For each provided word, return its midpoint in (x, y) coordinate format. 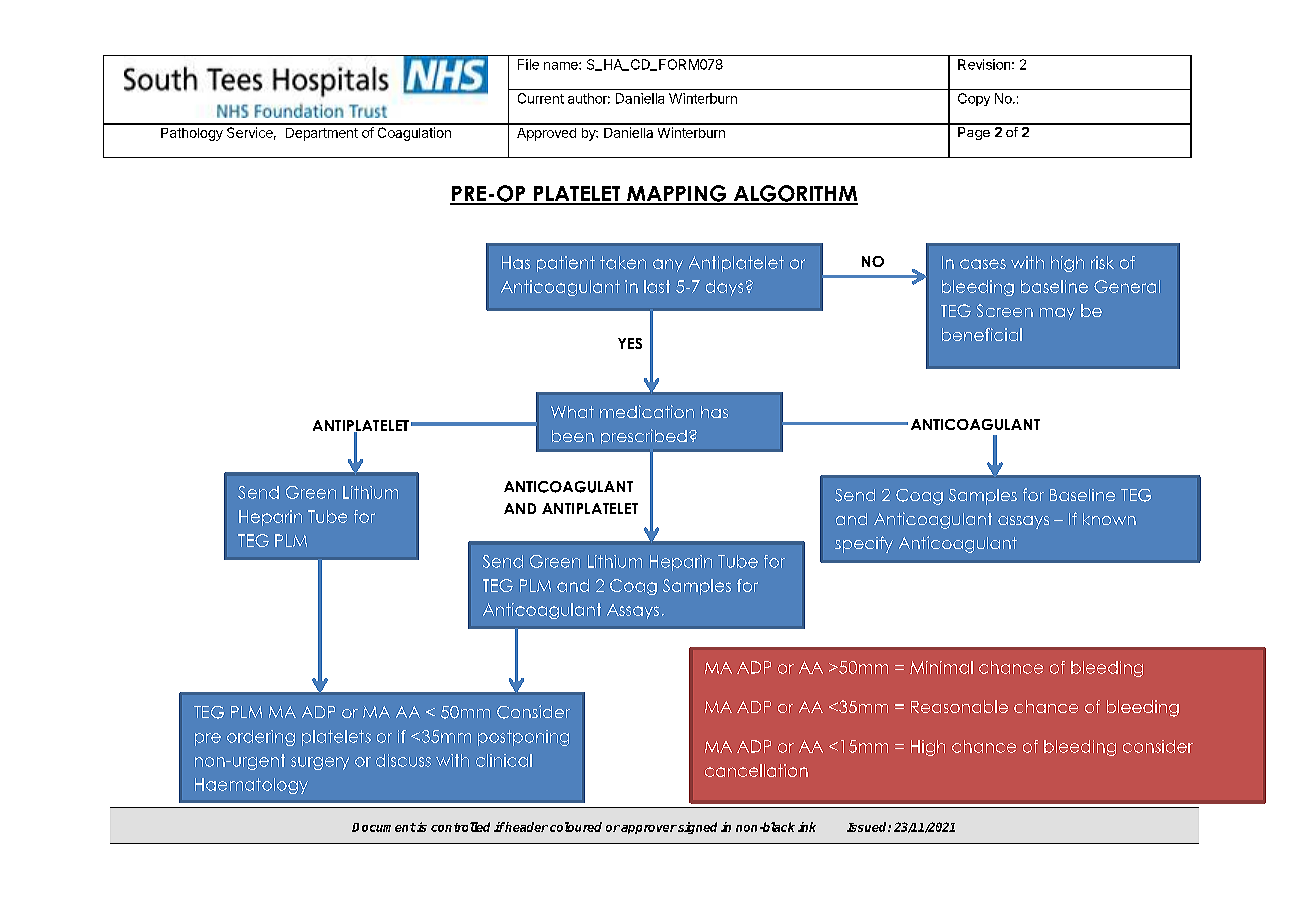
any (668, 265)
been (573, 436)
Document (384, 827)
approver (649, 829)
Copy (974, 99)
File (528, 64)
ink (807, 827)
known (1109, 519)
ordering (261, 738)
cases (983, 264)
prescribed (644, 436)
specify (864, 544)
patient (566, 264)
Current (541, 98)
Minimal (941, 667)
